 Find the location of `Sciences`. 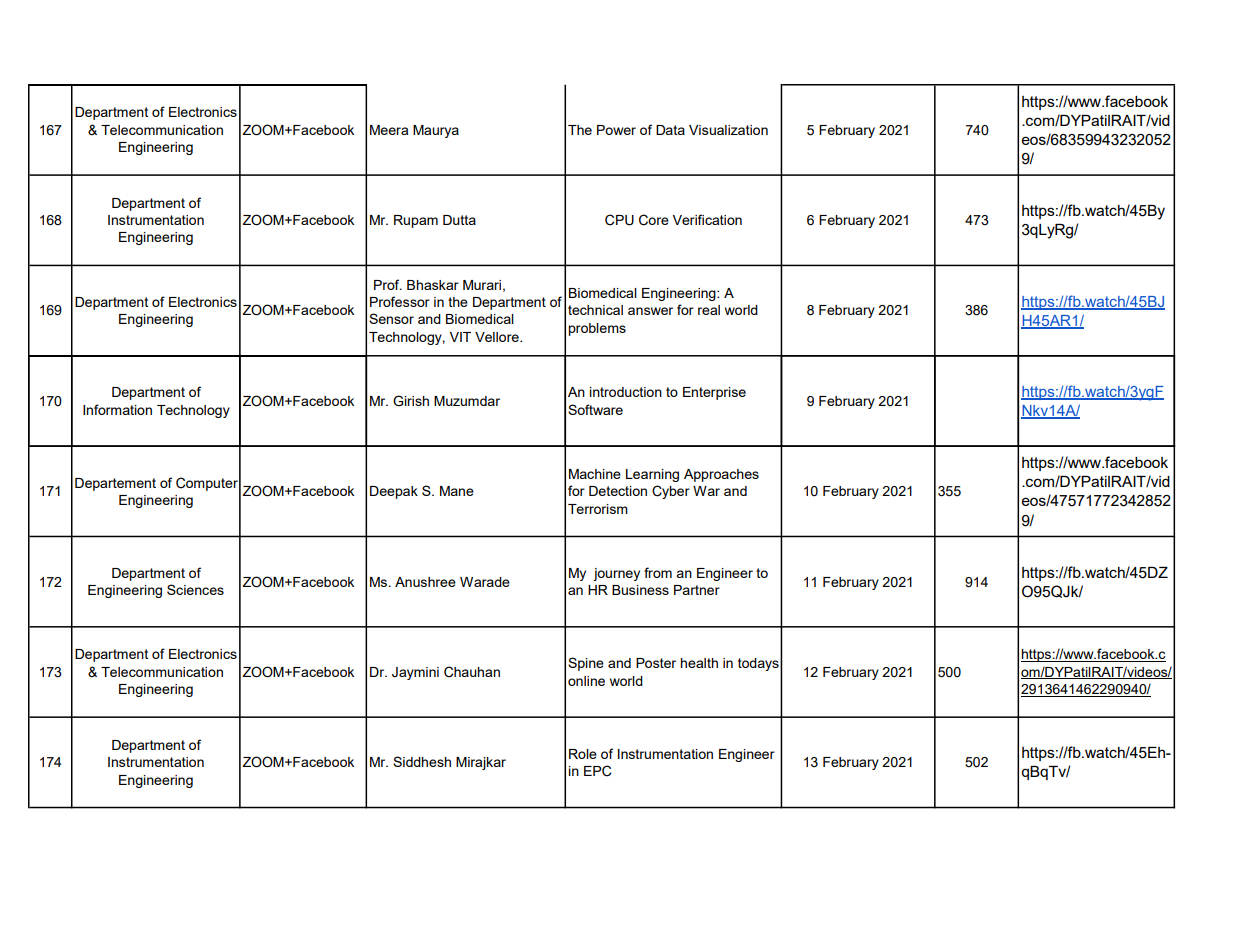

Sciences is located at coordinates (195, 589).
